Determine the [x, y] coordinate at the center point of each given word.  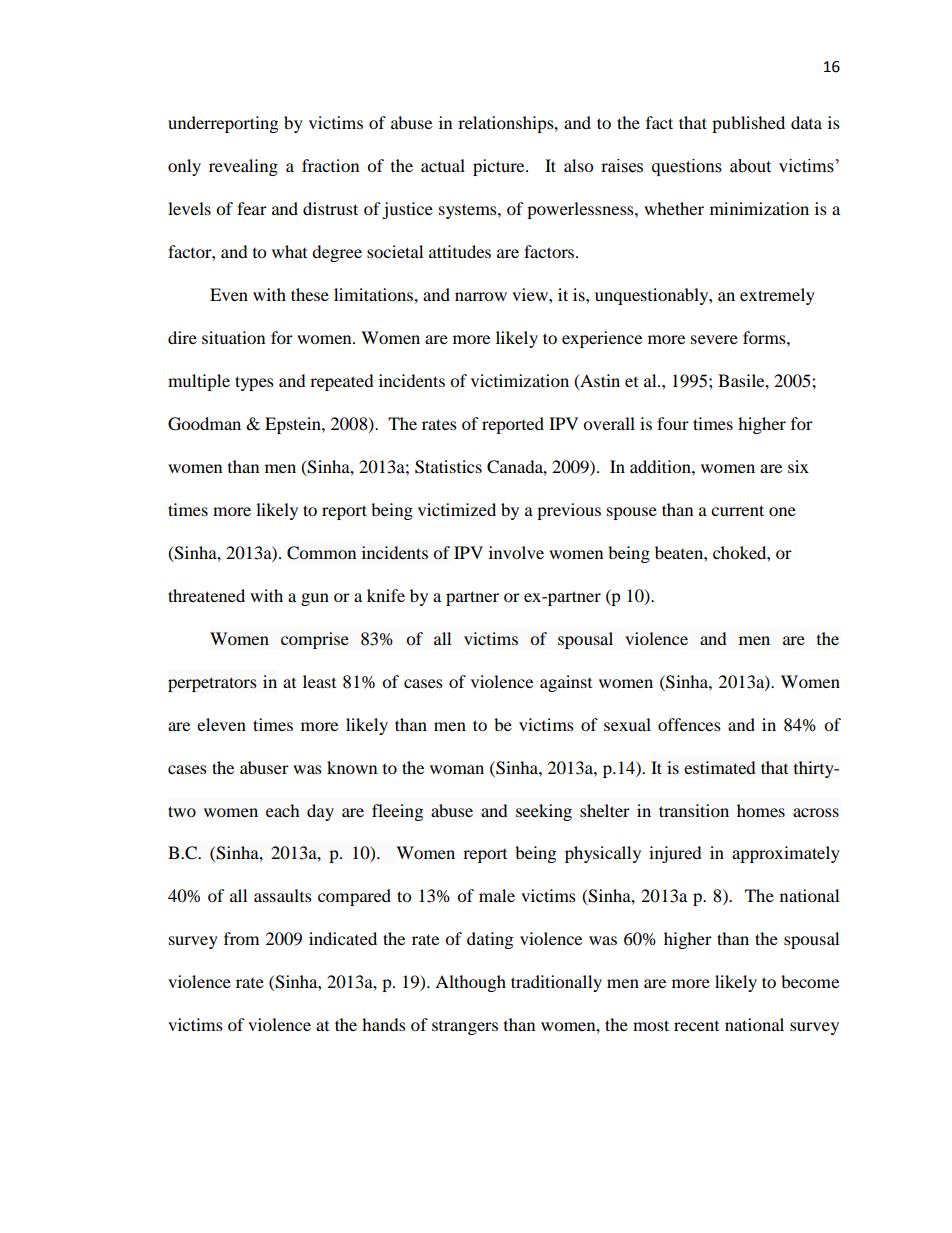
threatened [206, 595]
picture [500, 167]
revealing [243, 167]
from [241, 938]
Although [470, 983]
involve [516, 552]
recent [696, 1026]
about [750, 166]
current [737, 510]
